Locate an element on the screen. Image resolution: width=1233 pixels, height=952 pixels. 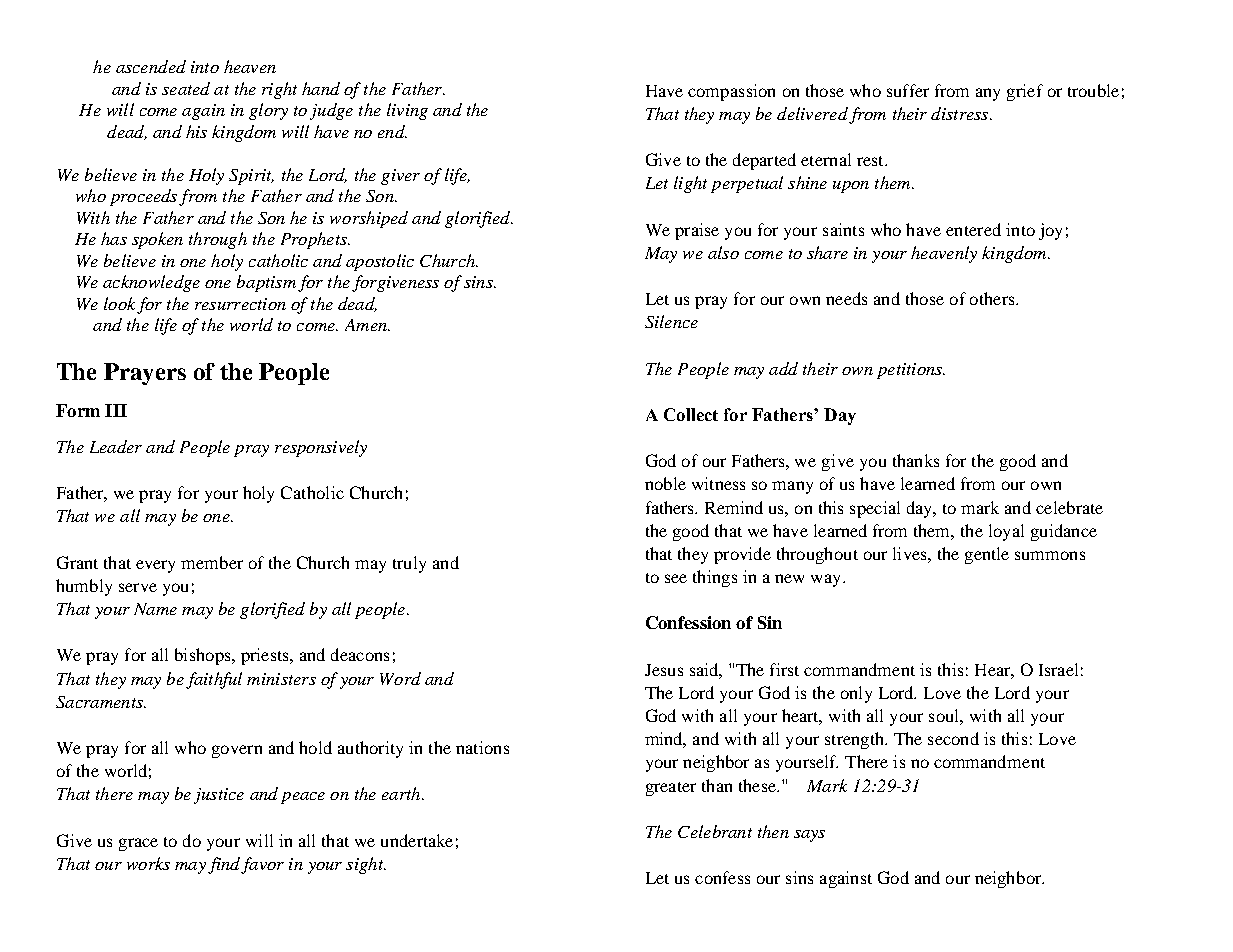
Celebrant is located at coordinates (715, 831).
